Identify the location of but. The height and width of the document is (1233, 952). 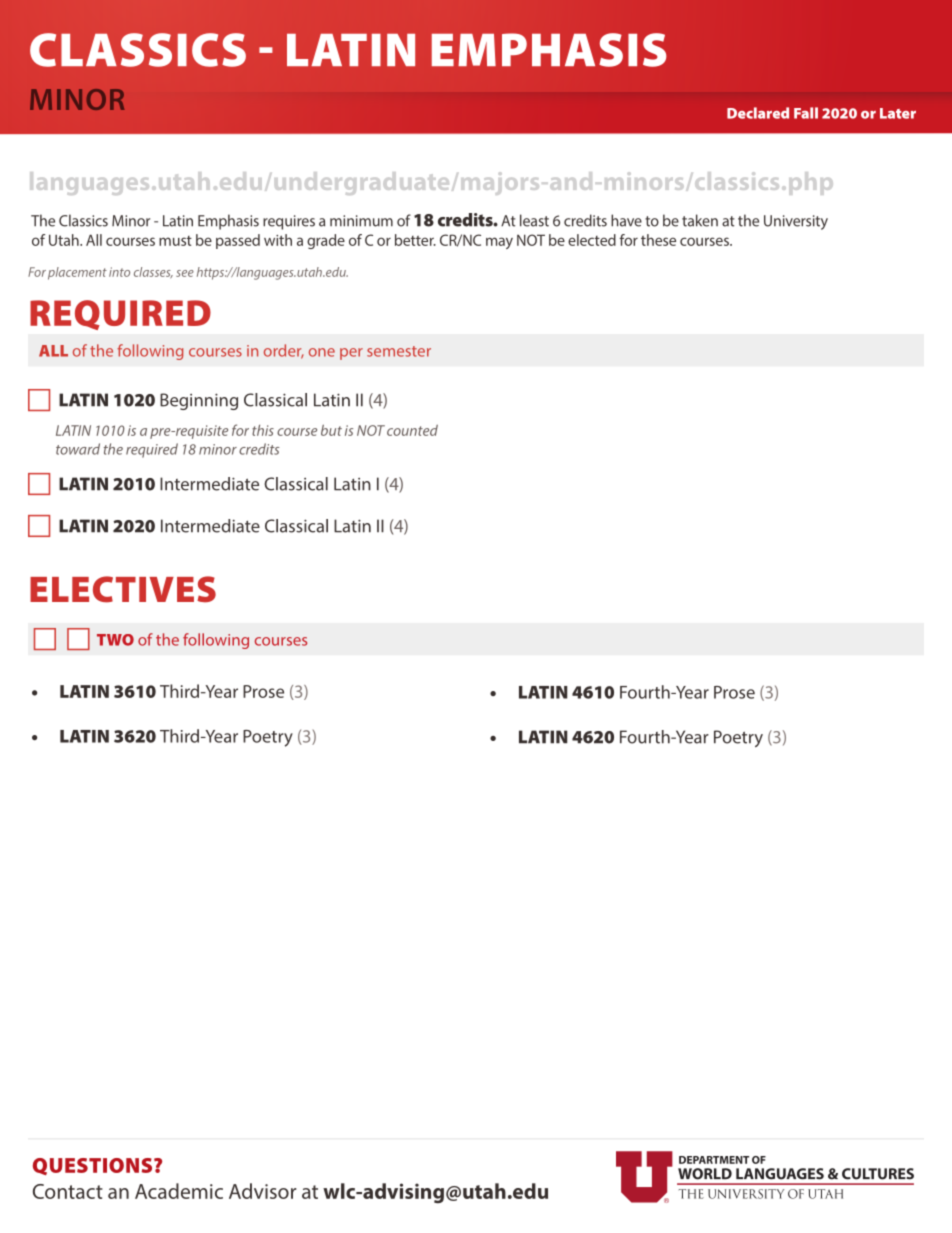
(331, 430).
